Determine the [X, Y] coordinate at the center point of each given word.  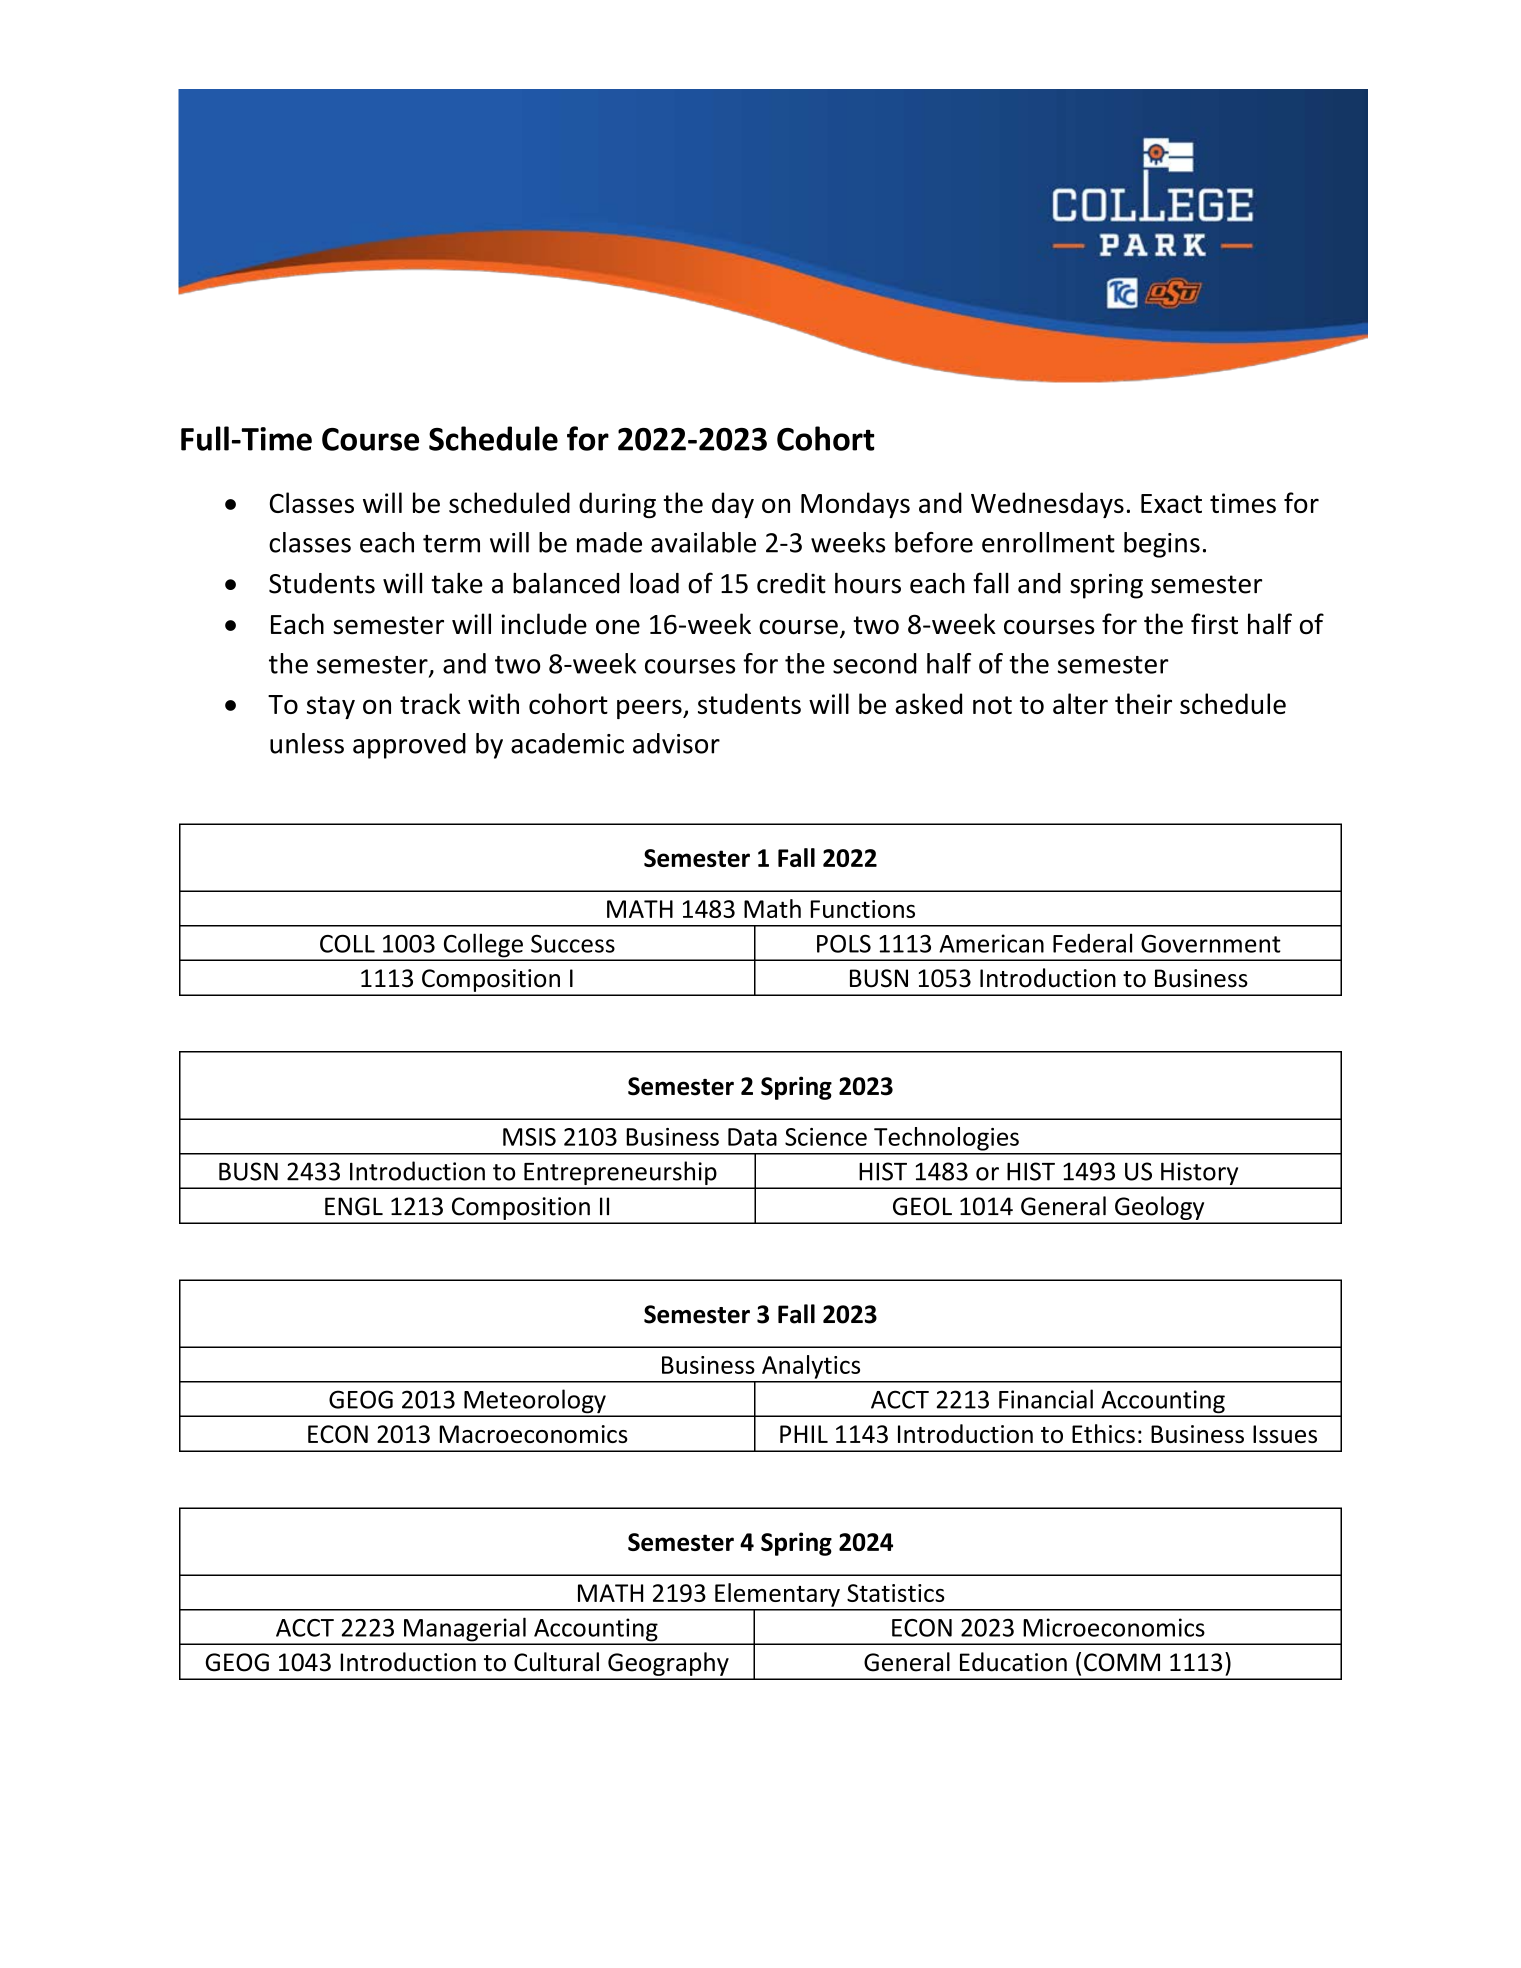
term [451, 544]
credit [791, 583]
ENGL [354, 1206]
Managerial [465, 1630]
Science [826, 1137]
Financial [1046, 1399]
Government [1211, 944]
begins [1162, 545]
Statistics [896, 1593]
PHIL [804, 1434]
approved [409, 746]
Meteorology [535, 1402]
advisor [676, 743]
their [1143, 703]
